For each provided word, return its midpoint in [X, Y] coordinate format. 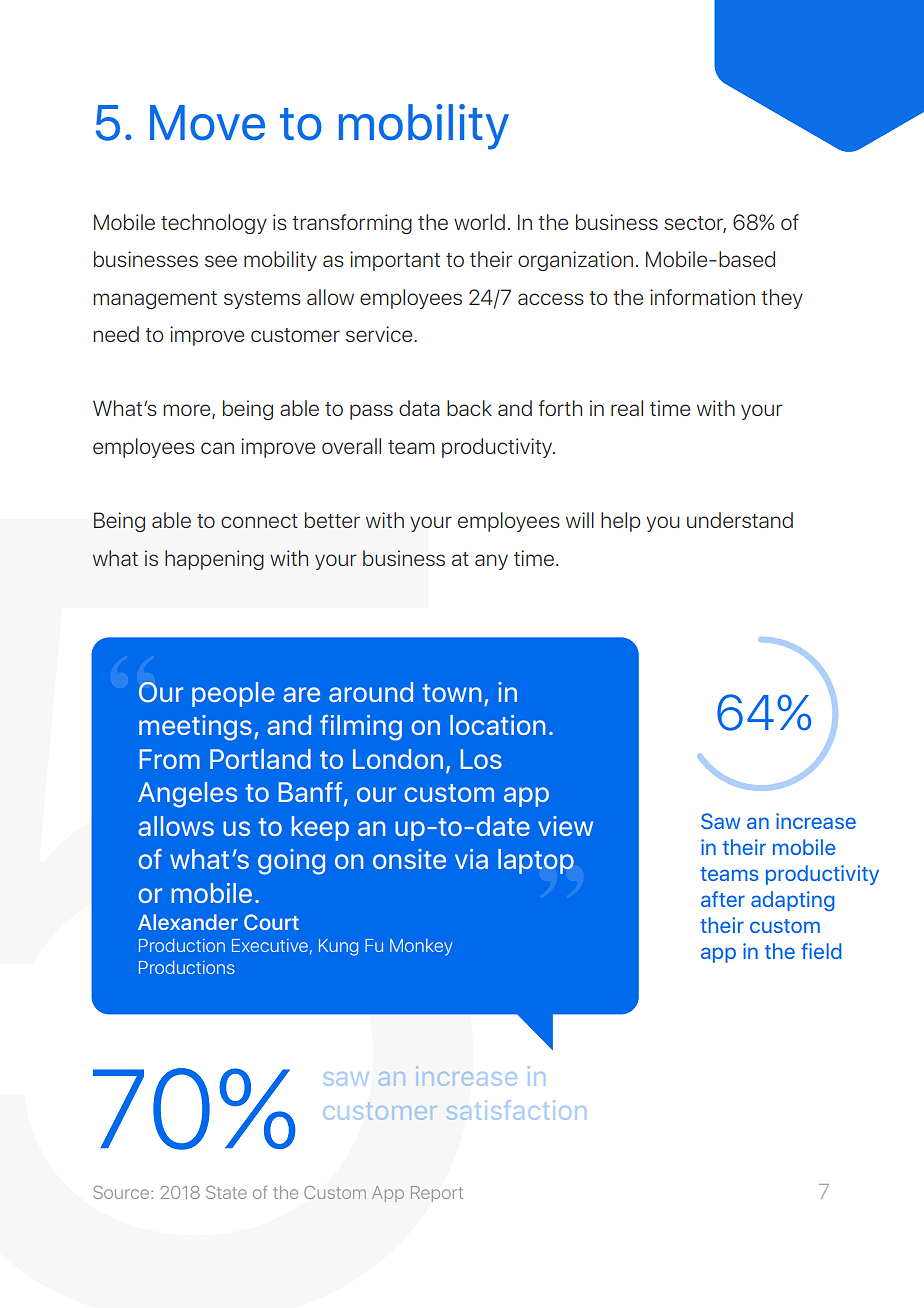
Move [207, 123]
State [226, 1192]
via [471, 859]
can [217, 448]
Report [437, 1194]
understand [740, 520]
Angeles [187, 795]
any [491, 562]
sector [695, 224]
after [723, 899]
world [479, 222]
